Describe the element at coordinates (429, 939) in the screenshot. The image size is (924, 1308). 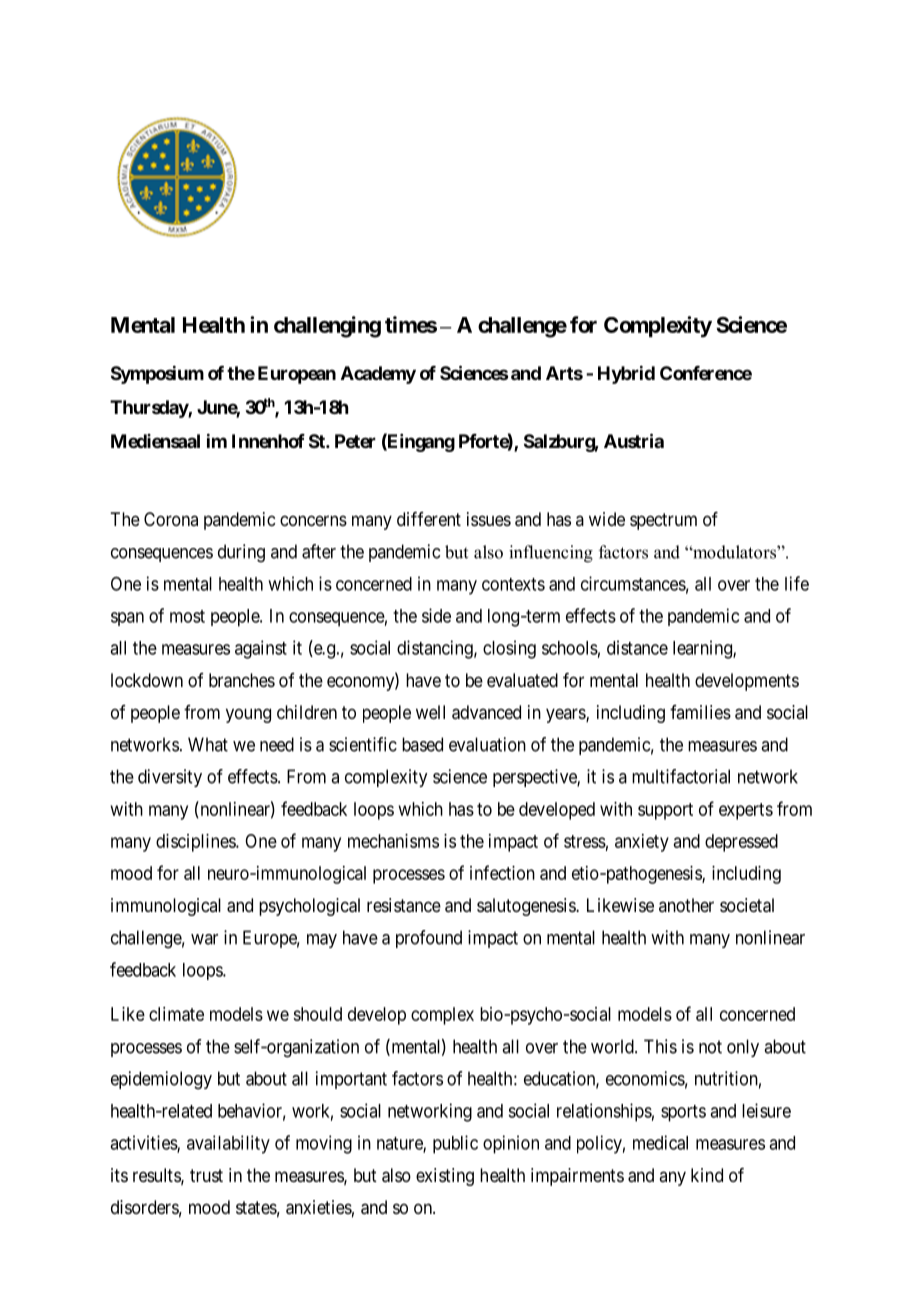
I see `profound` at that location.
